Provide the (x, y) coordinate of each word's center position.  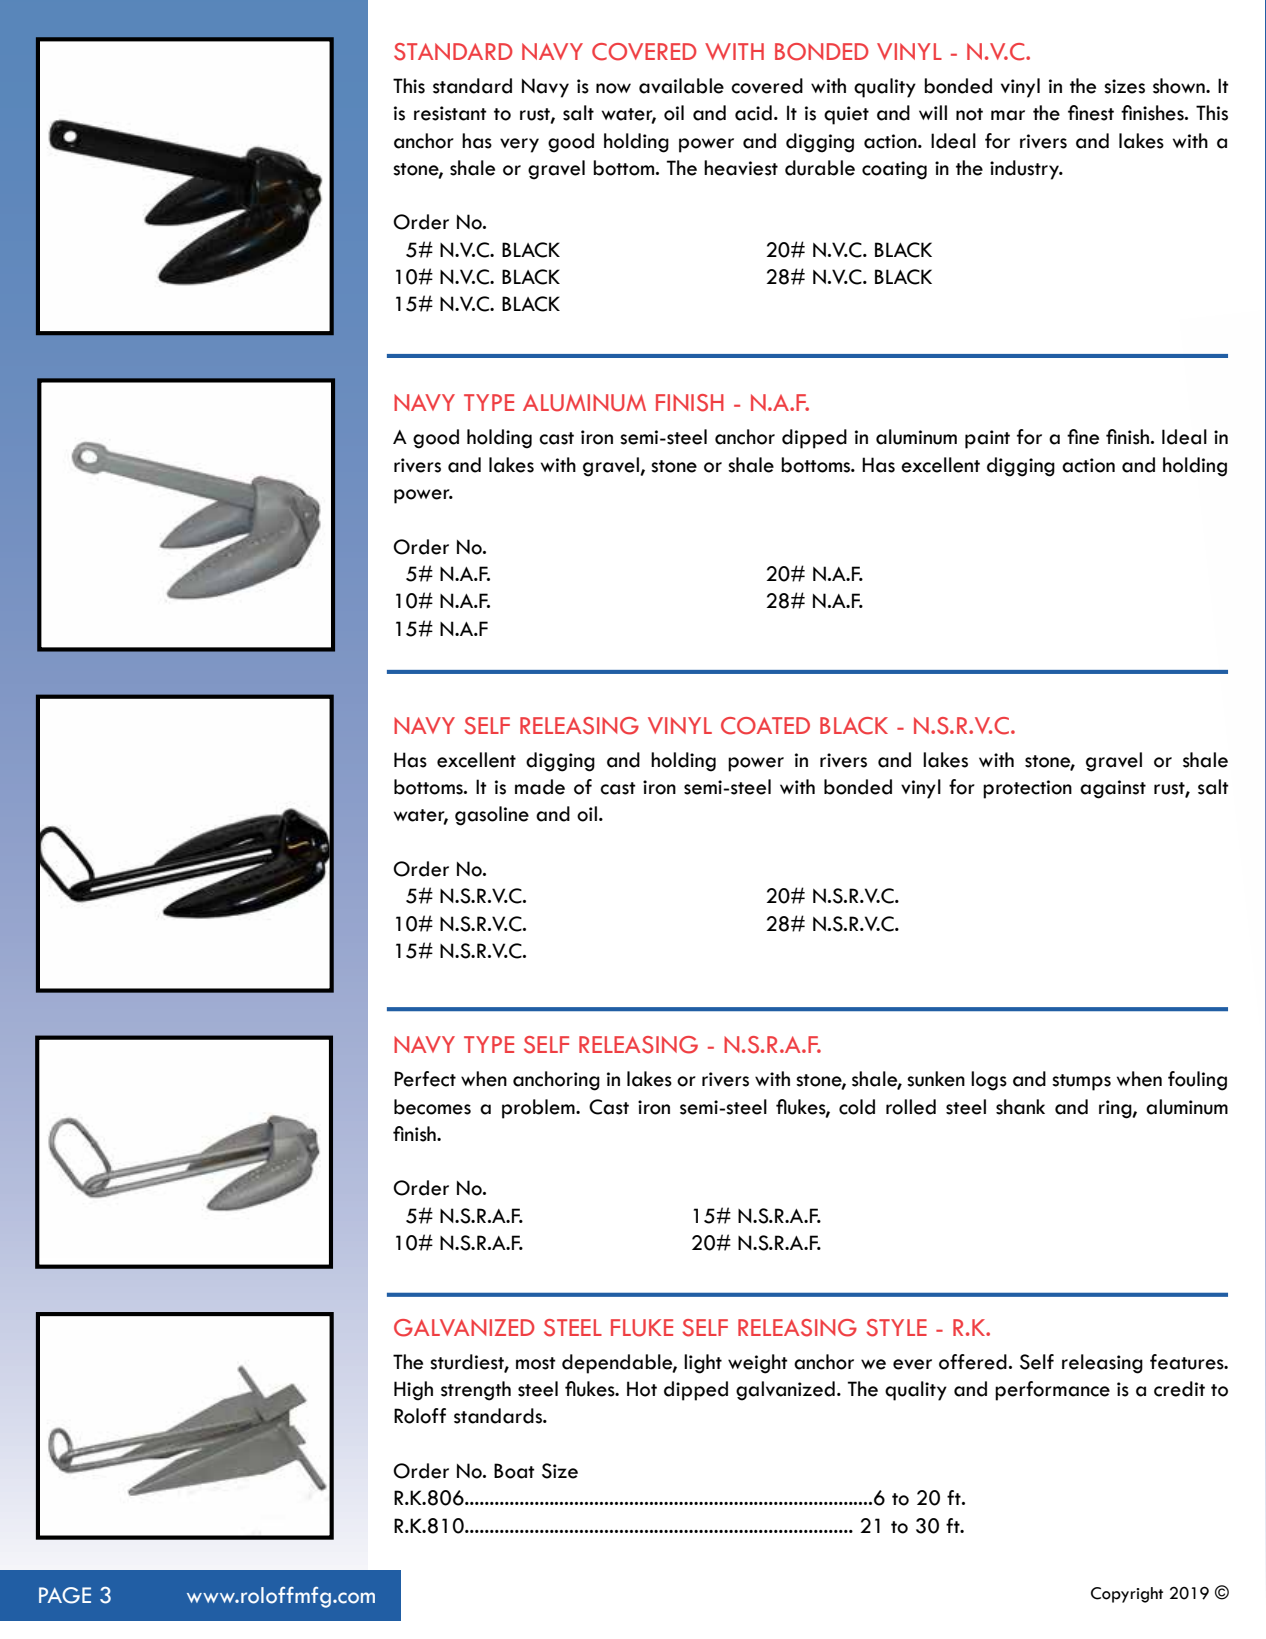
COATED (765, 726)
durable (820, 168)
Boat (514, 1471)
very (519, 145)
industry (1025, 170)
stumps (1081, 1082)
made (540, 787)
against (1113, 789)
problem (539, 1109)
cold (857, 1107)
